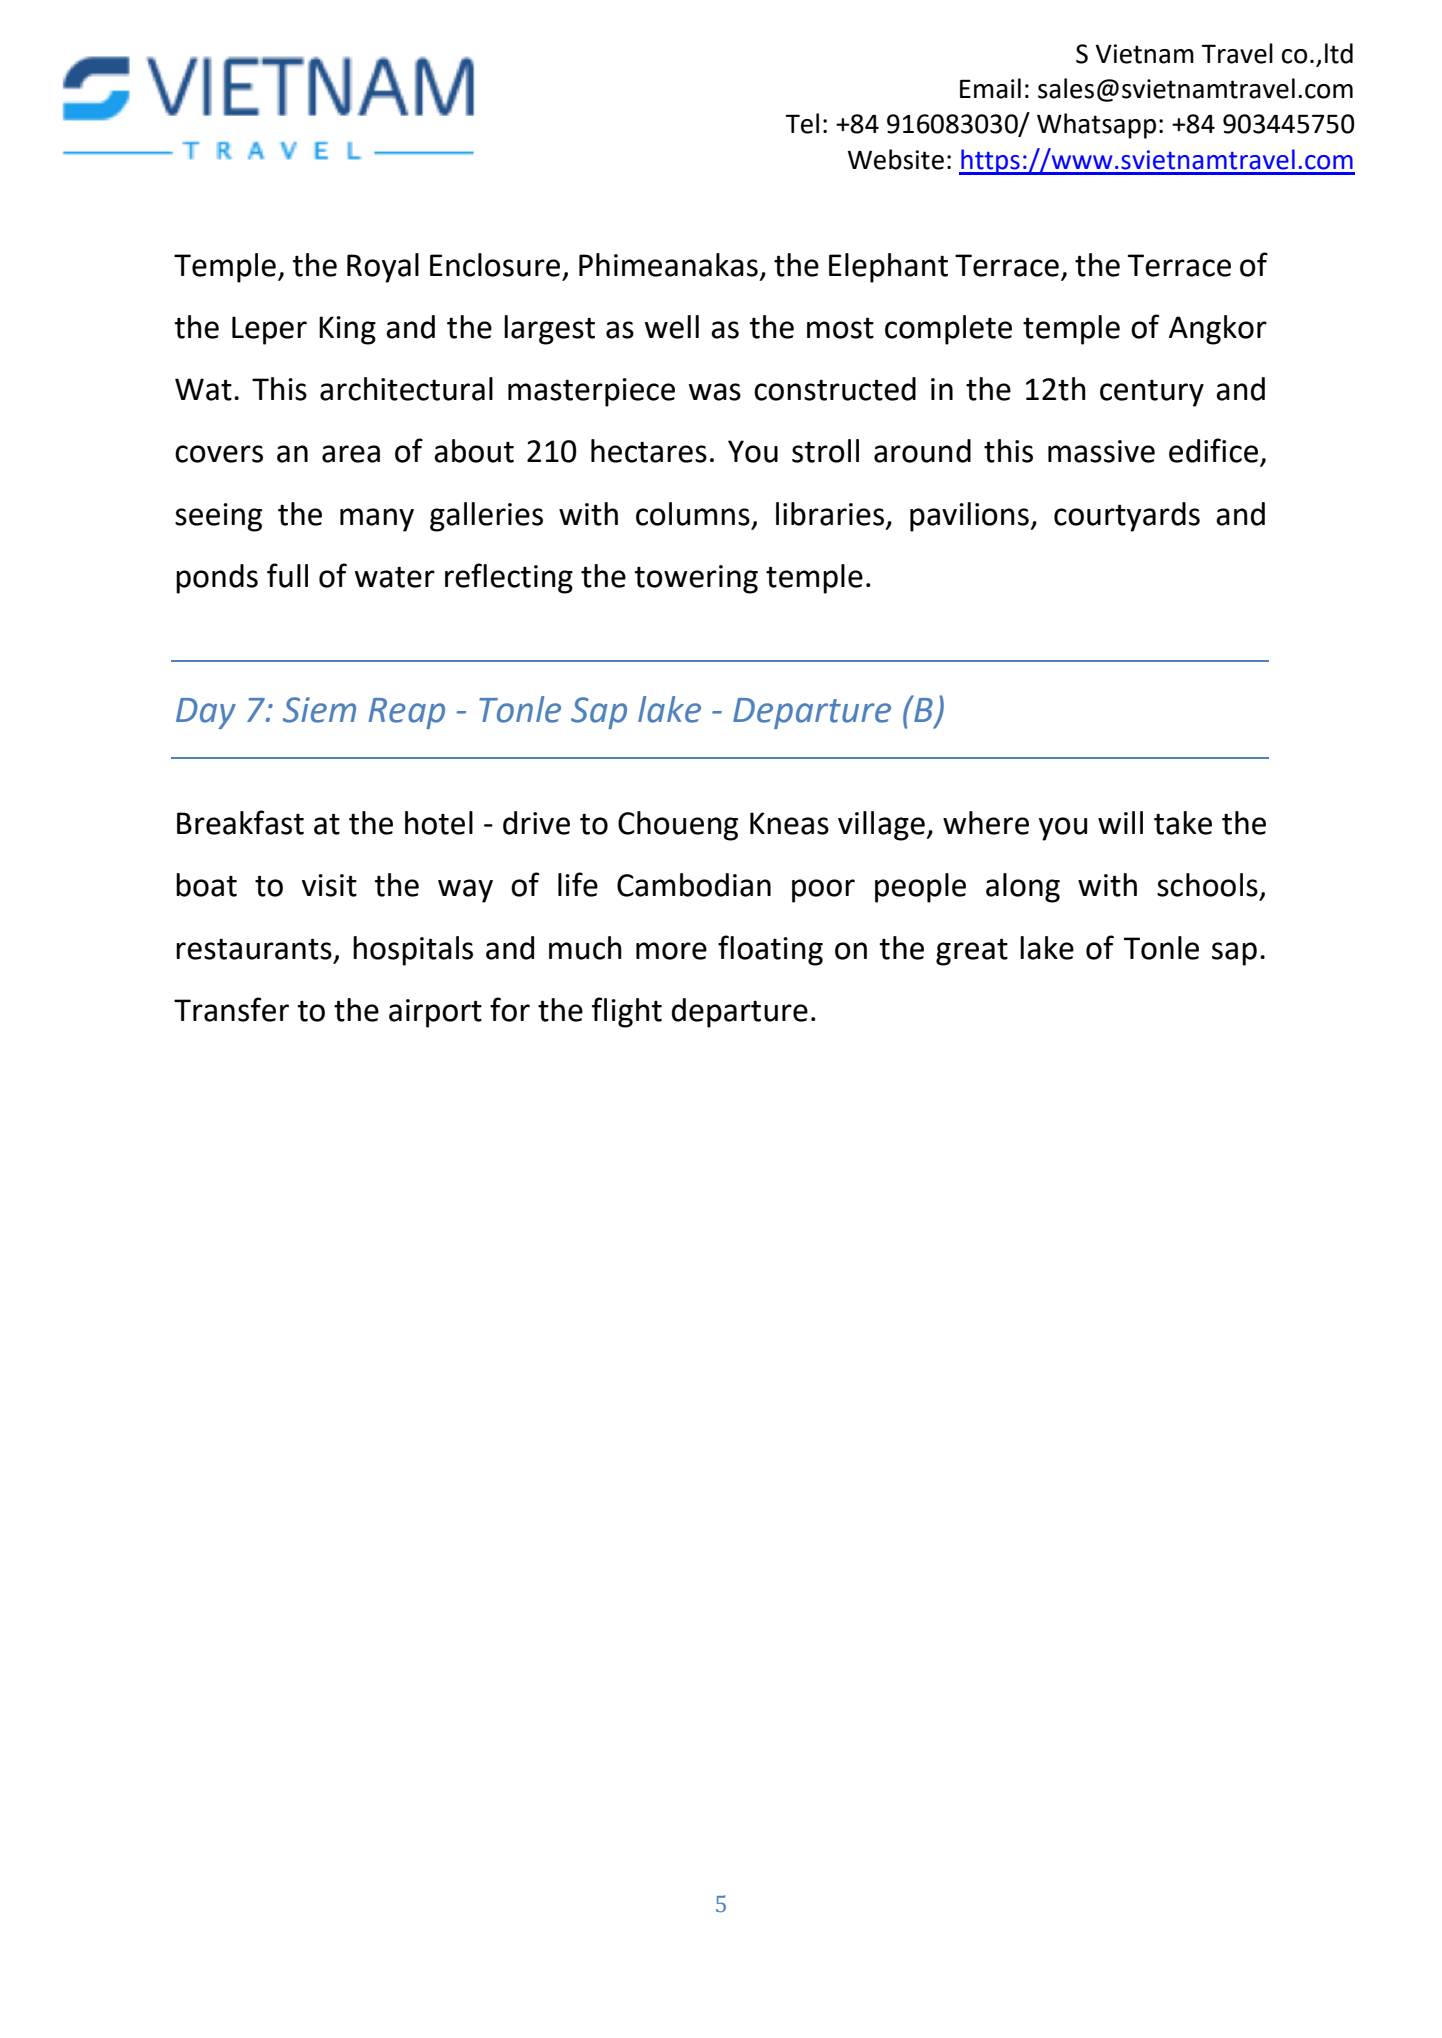 This page has height=2038, width=1442. Describe the element at coordinates (696, 579) in the page. I see `towering` at that location.
